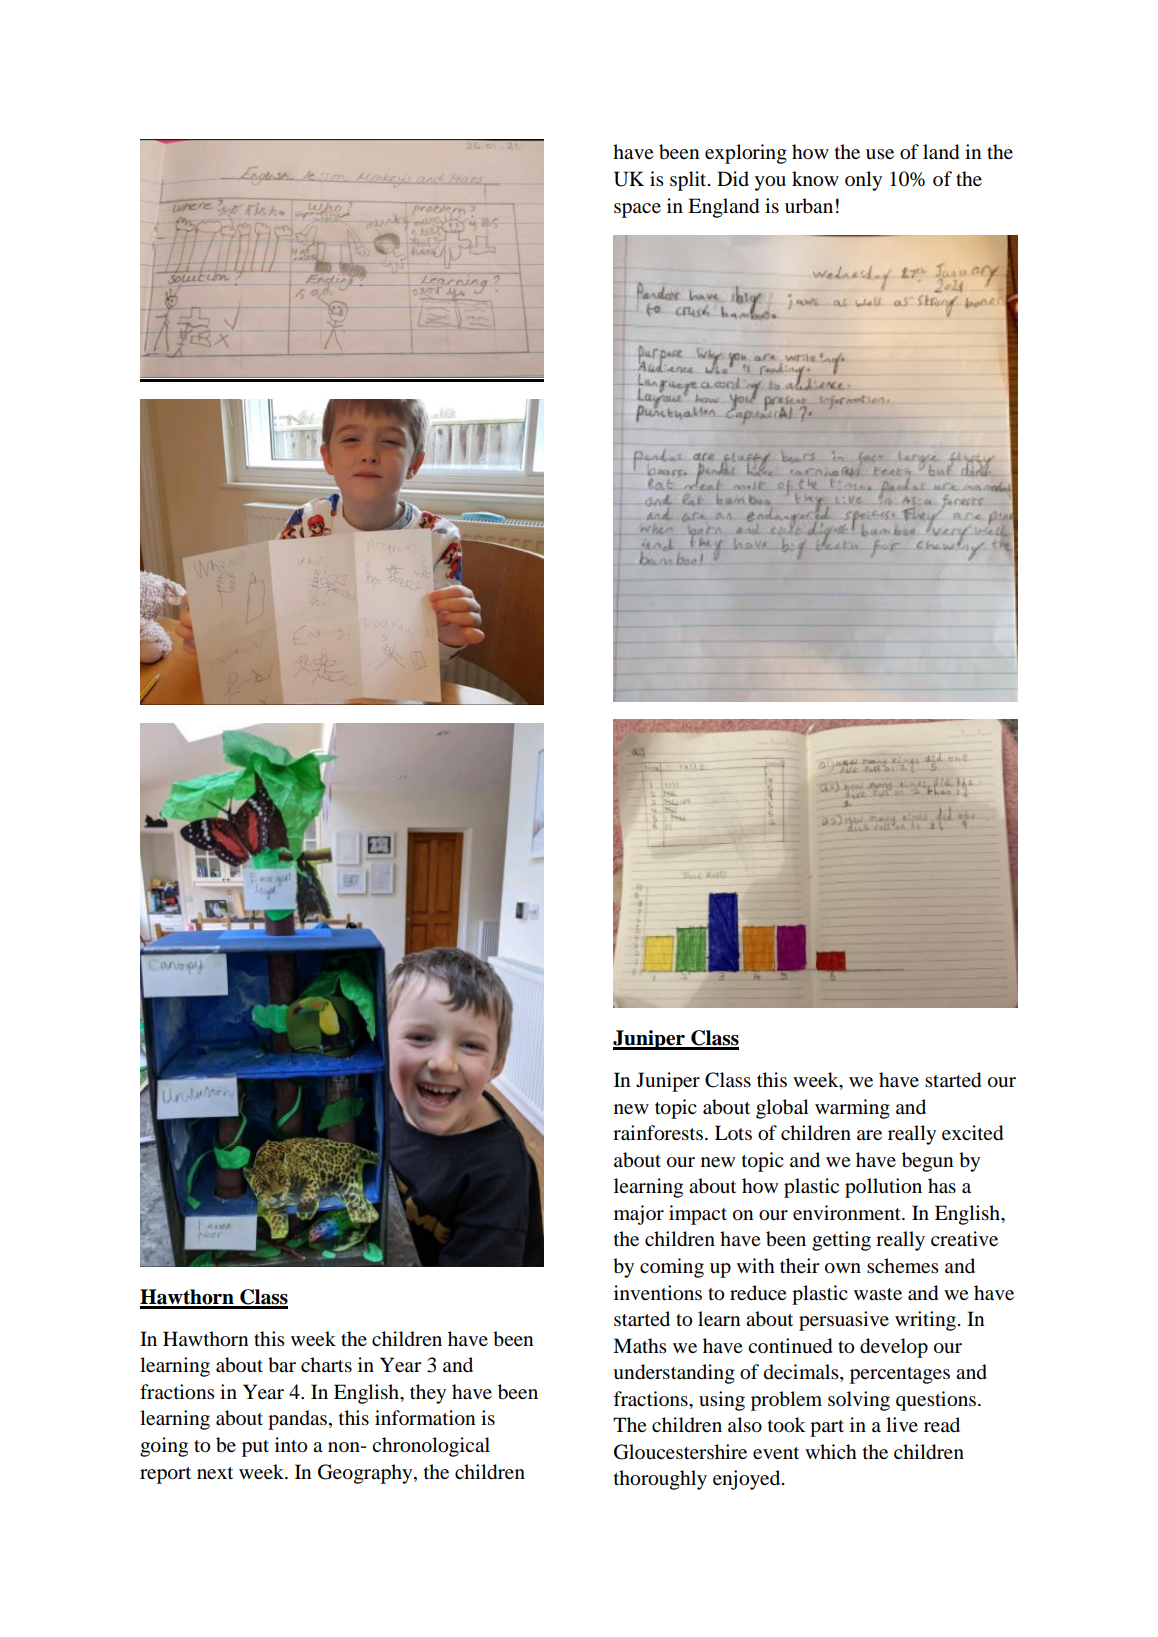  Describe the element at coordinates (660, 1480) in the screenshot. I see `thoroughly` at that location.
